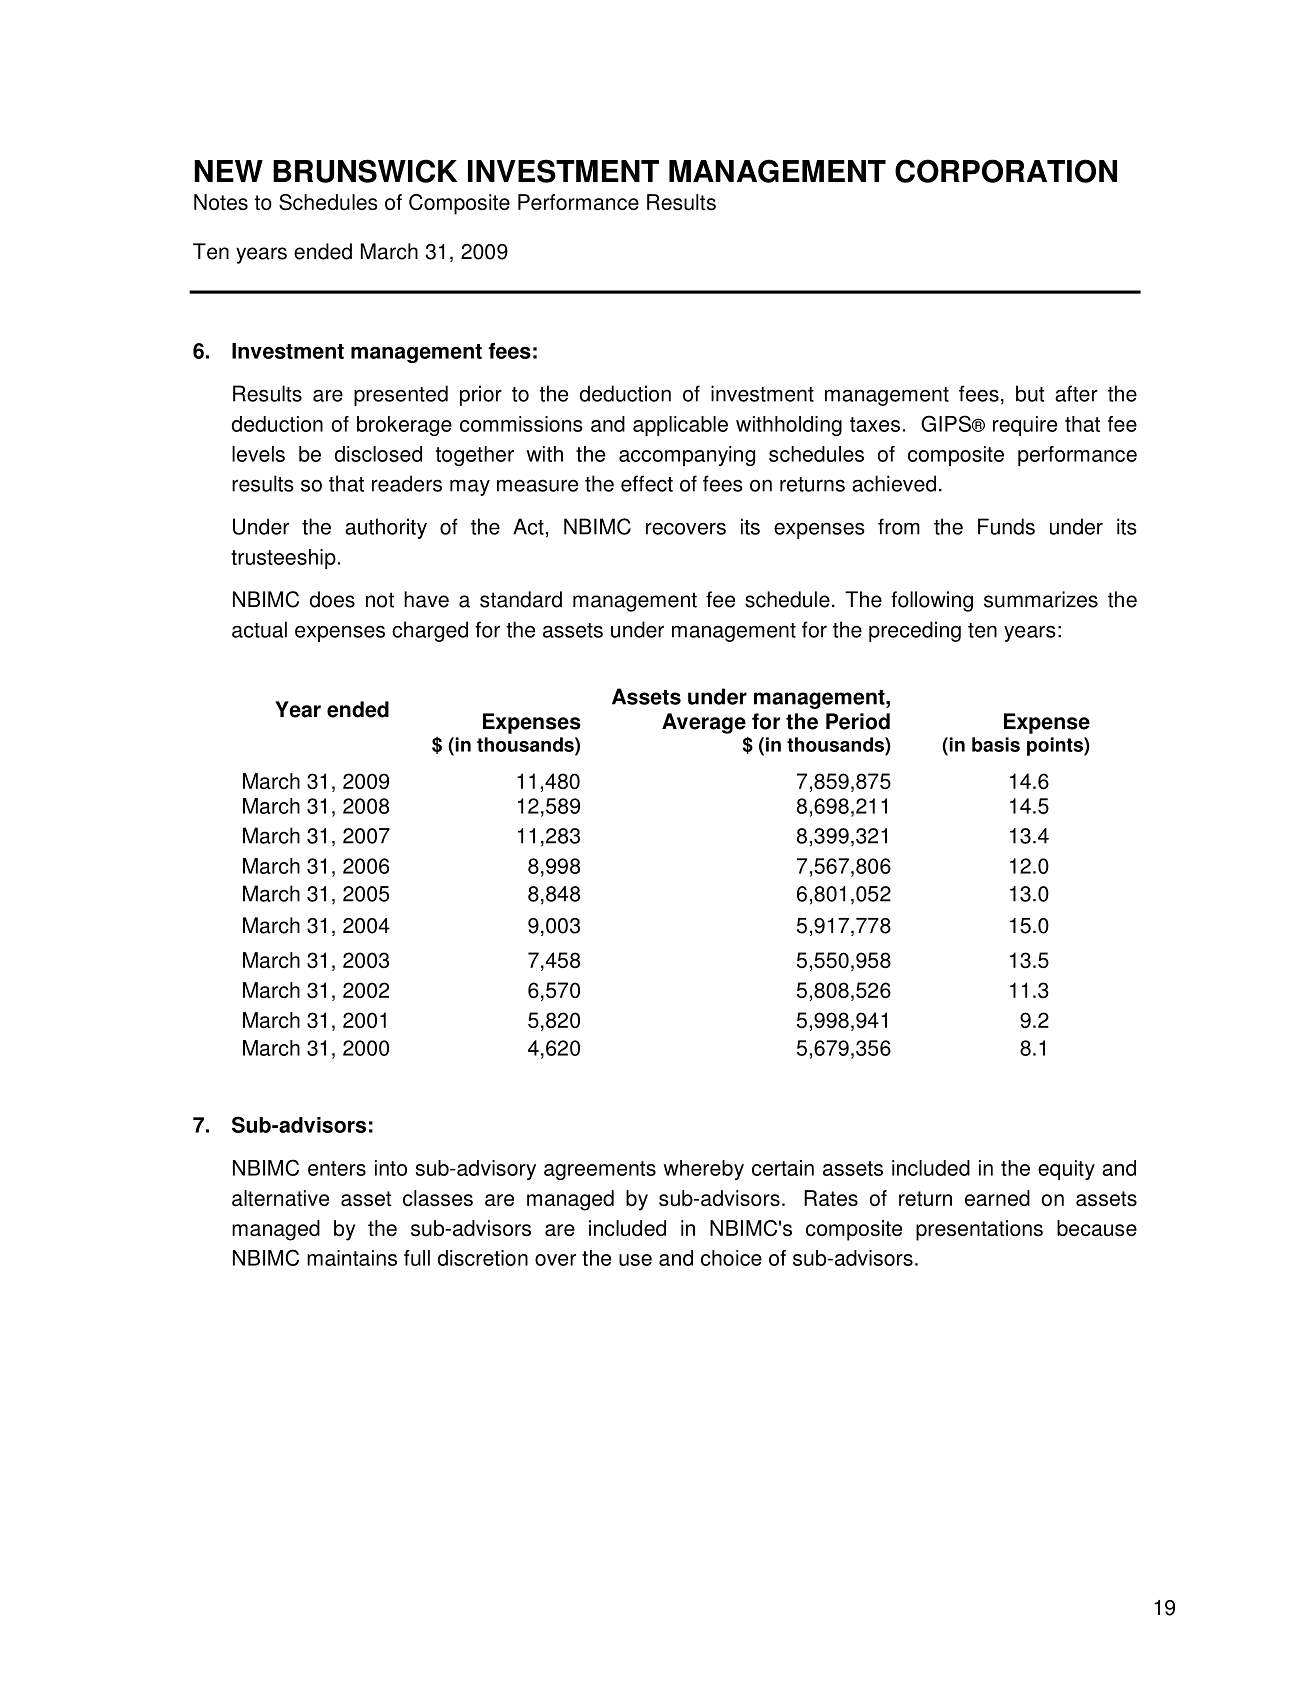  What do you see at coordinates (996, 744) in the document?
I see `basis` at bounding box center [996, 744].
